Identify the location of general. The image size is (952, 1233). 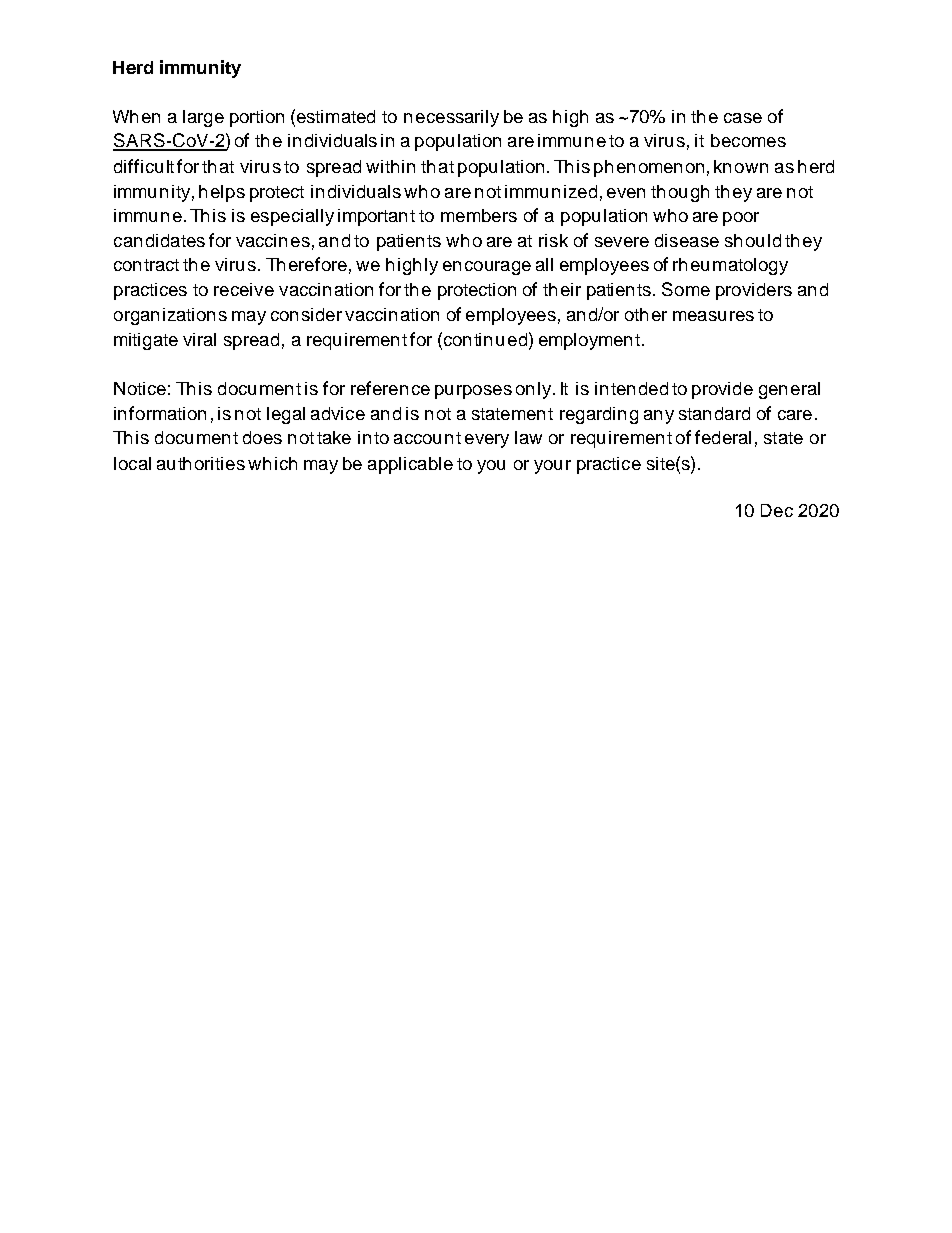
(789, 390).
